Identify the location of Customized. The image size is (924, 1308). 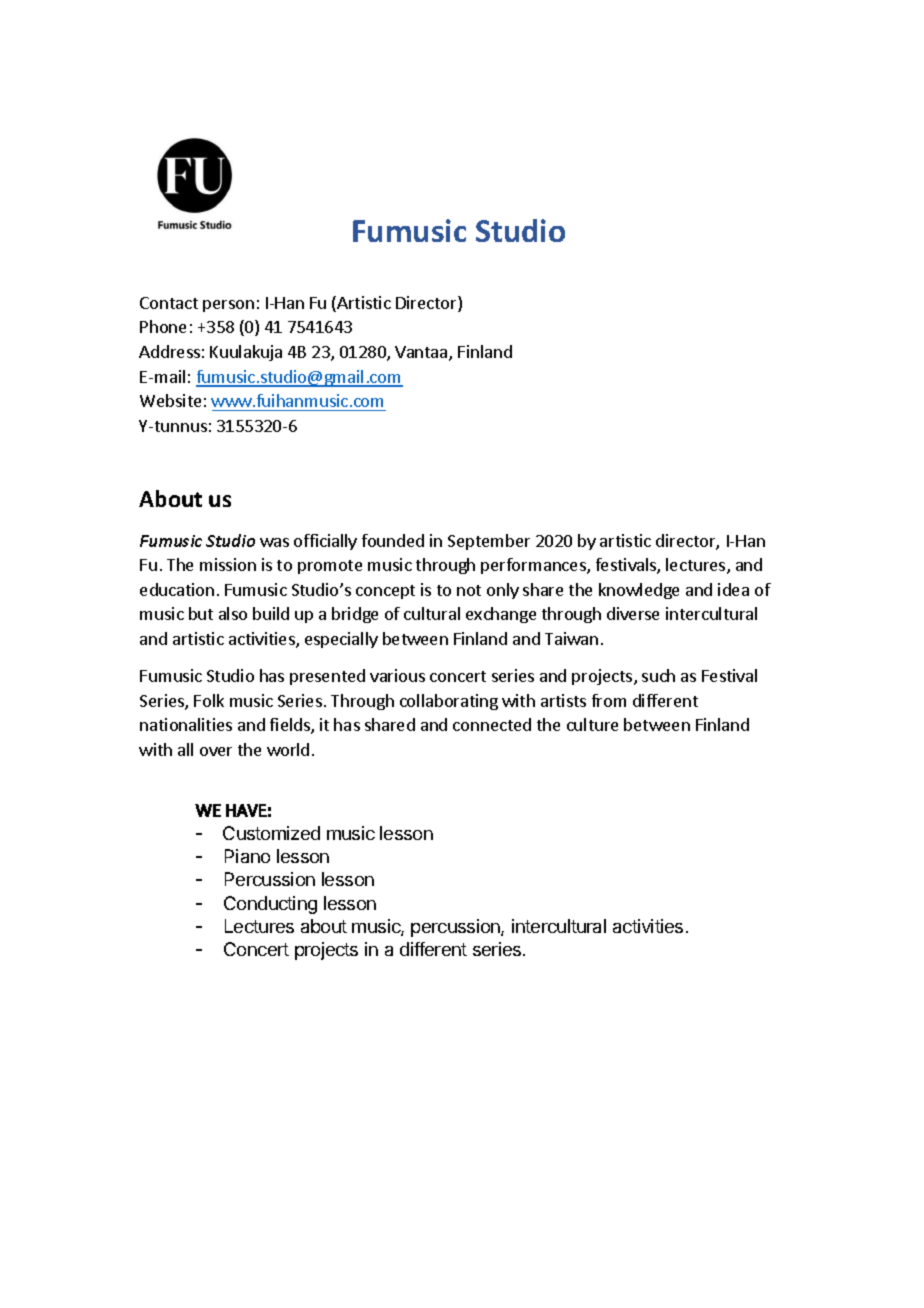
(271, 833).
